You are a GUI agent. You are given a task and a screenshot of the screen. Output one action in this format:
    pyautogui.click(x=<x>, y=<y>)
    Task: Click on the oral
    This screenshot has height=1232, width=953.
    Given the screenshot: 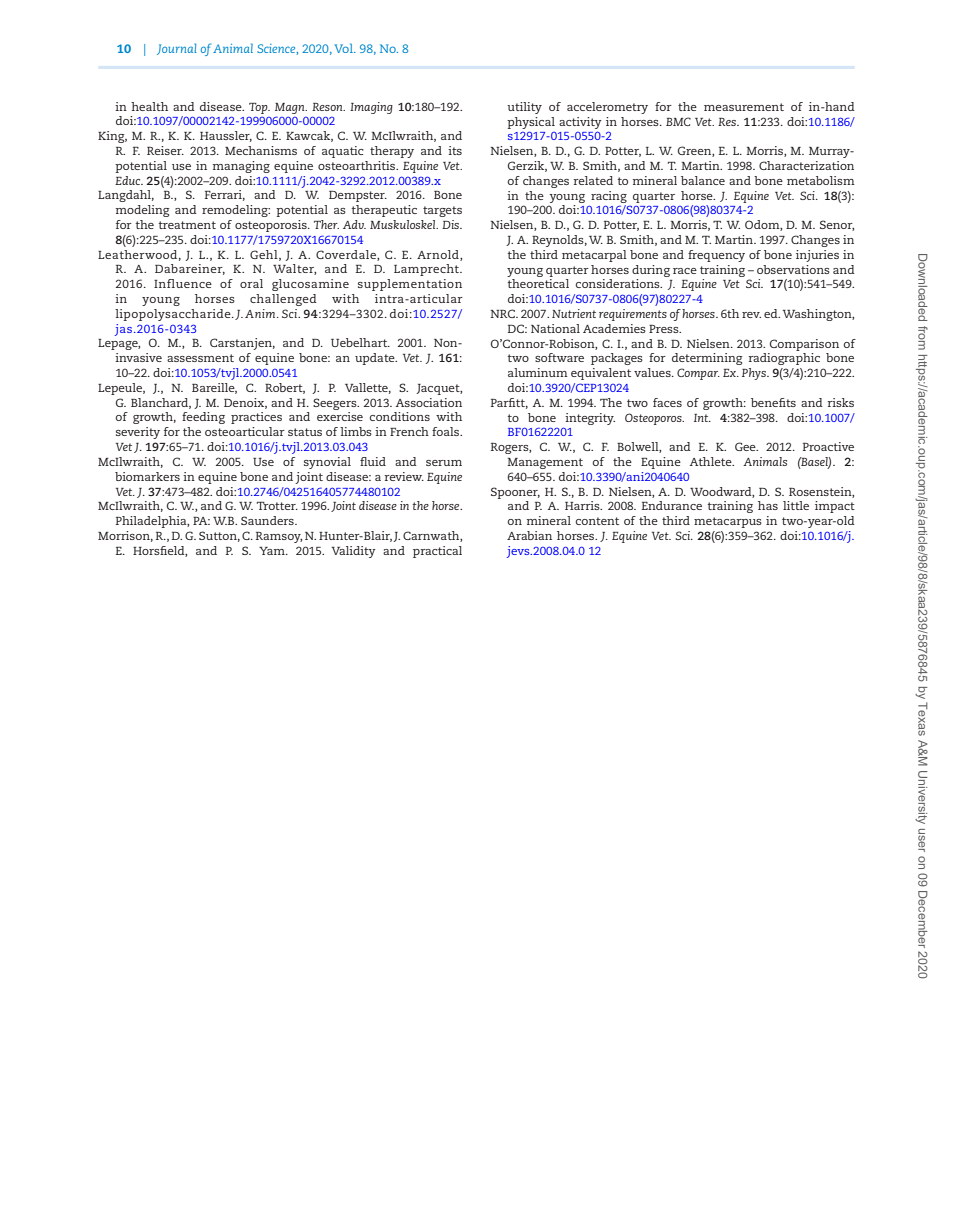 What is the action you would take?
    pyautogui.click(x=251, y=283)
